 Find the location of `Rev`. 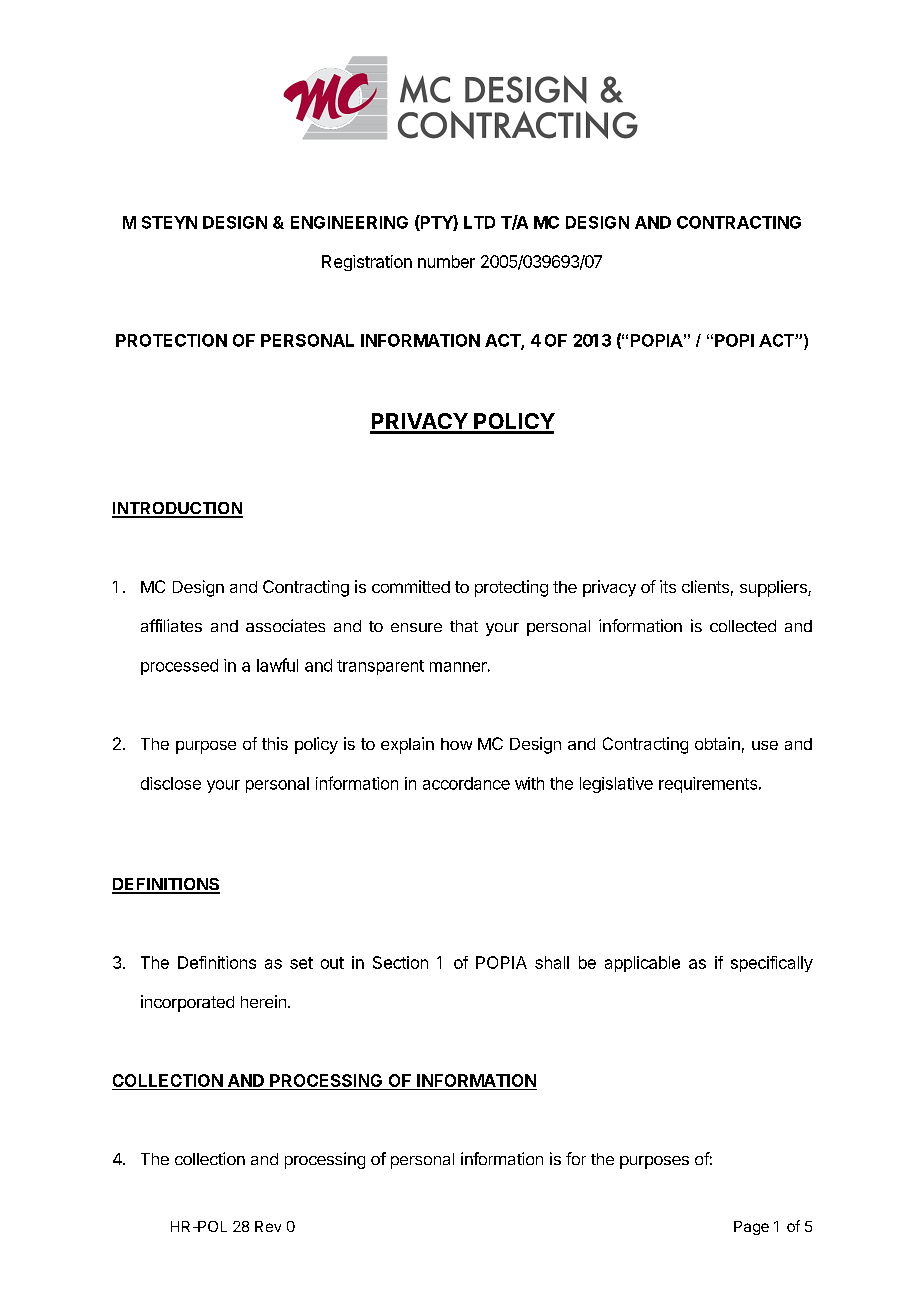

Rev is located at coordinates (268, 1226).
